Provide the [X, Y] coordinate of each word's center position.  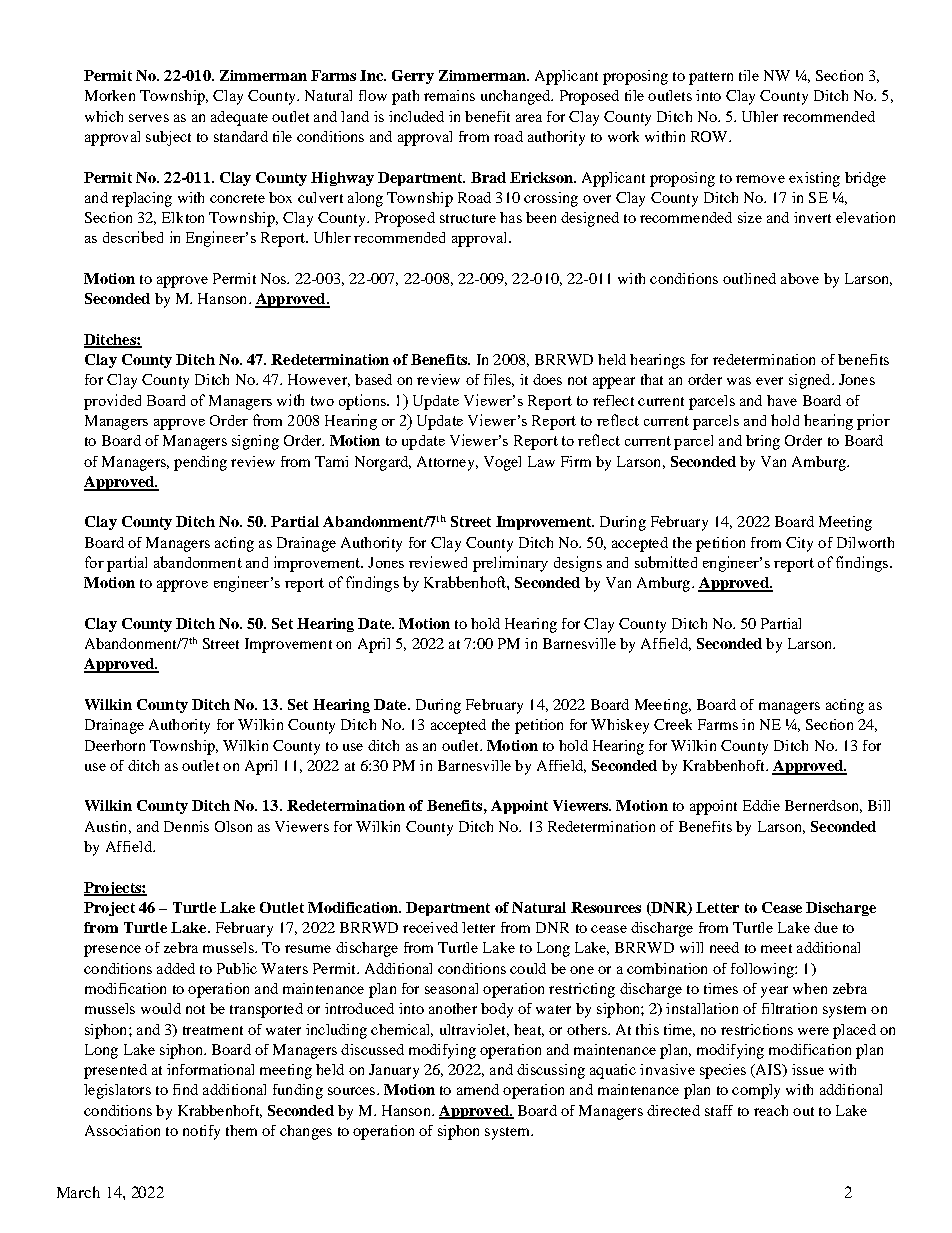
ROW [711, 136]
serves [149, 118]
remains [449, 95]
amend [478, 1089]
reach [771, 1110]
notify [201, 1132]
